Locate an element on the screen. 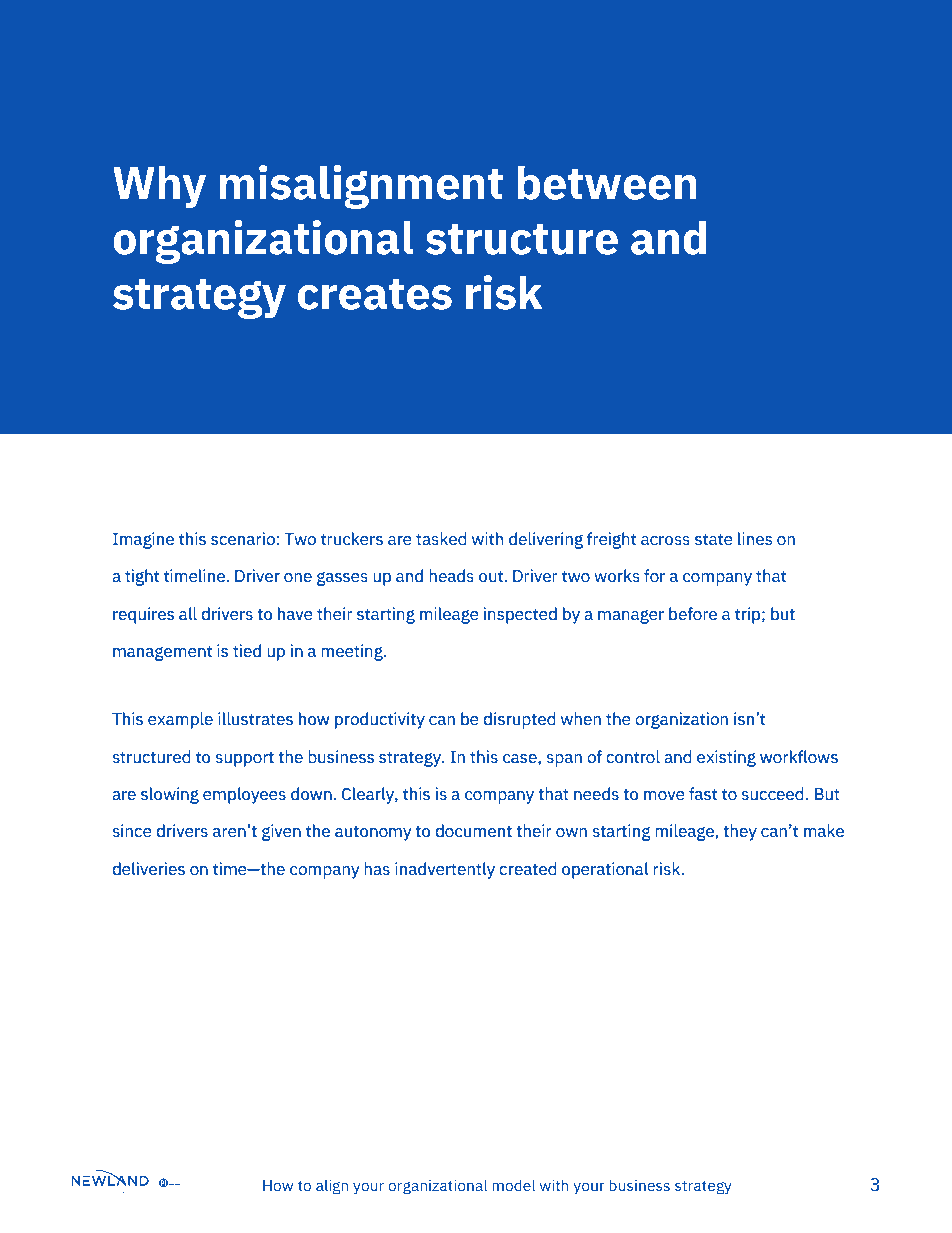 This screenshot has height=1233, width=952. Why is located at coordinates (159, 187).
